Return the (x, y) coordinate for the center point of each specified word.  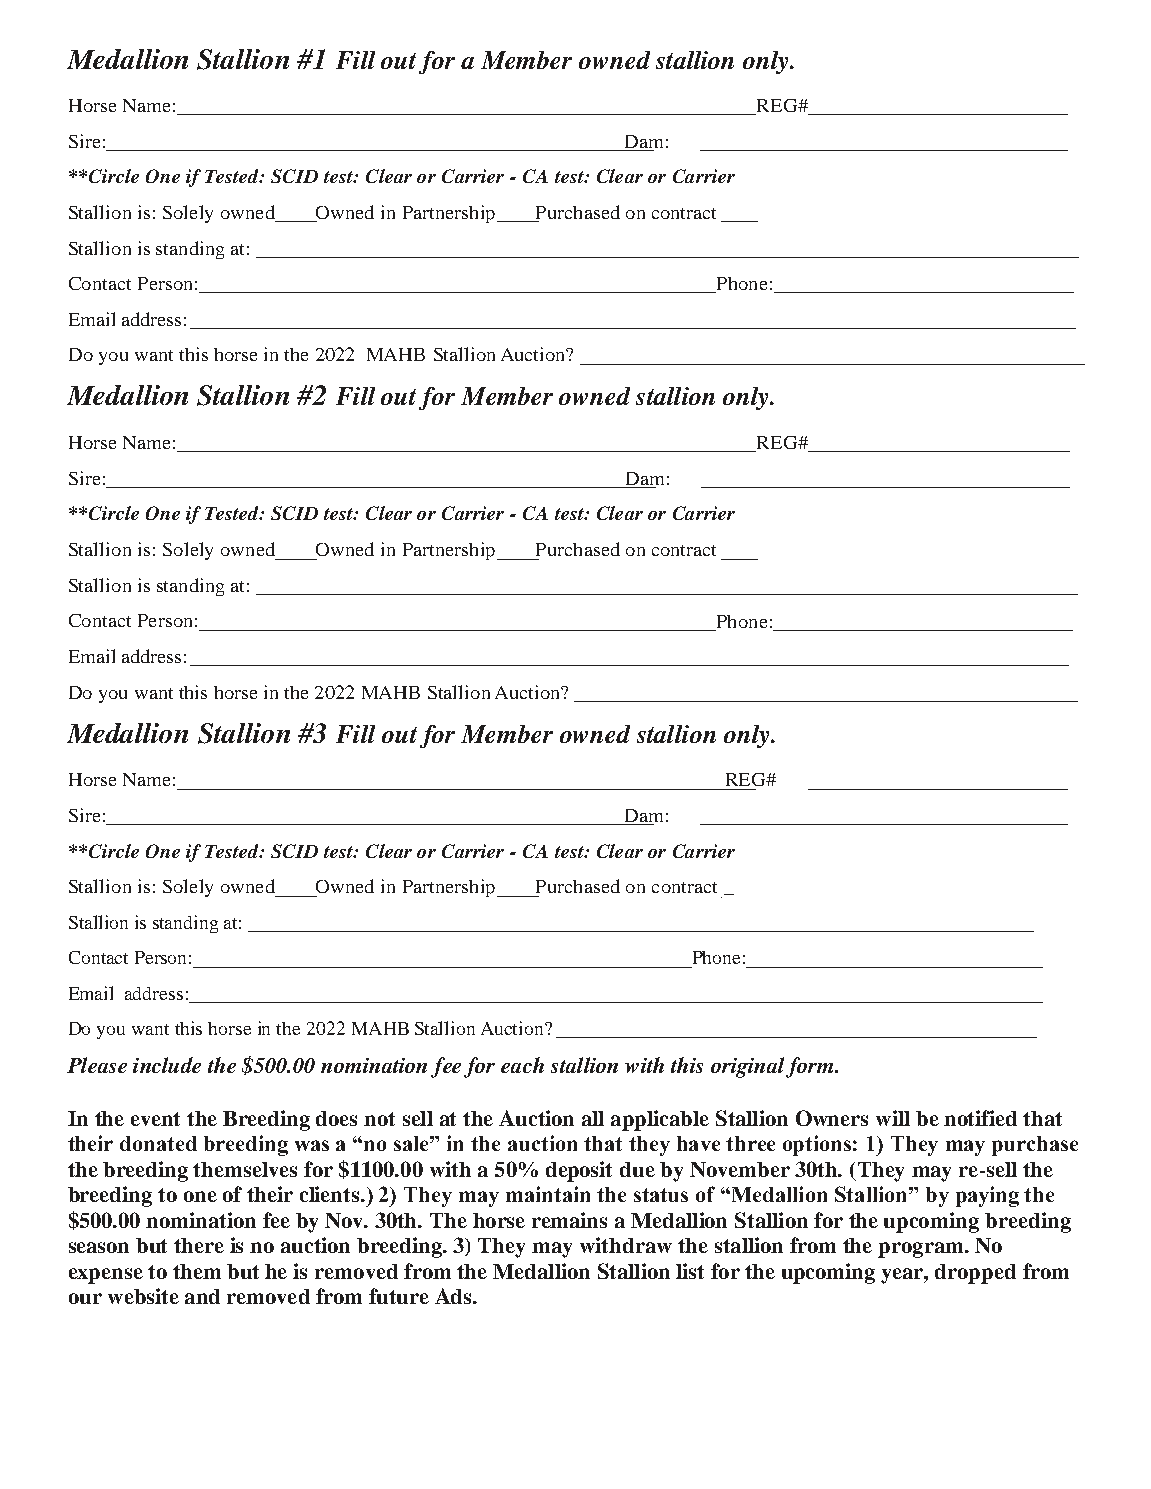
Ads (454, 1296)
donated (158, 1143)
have (698, 1143)
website (143, 1296)
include (167, 1065)
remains (569, 1220)
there (199, 1245)
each (522, 1065)
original (749, 1067)
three (750, 1143)
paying (987, 1196)
